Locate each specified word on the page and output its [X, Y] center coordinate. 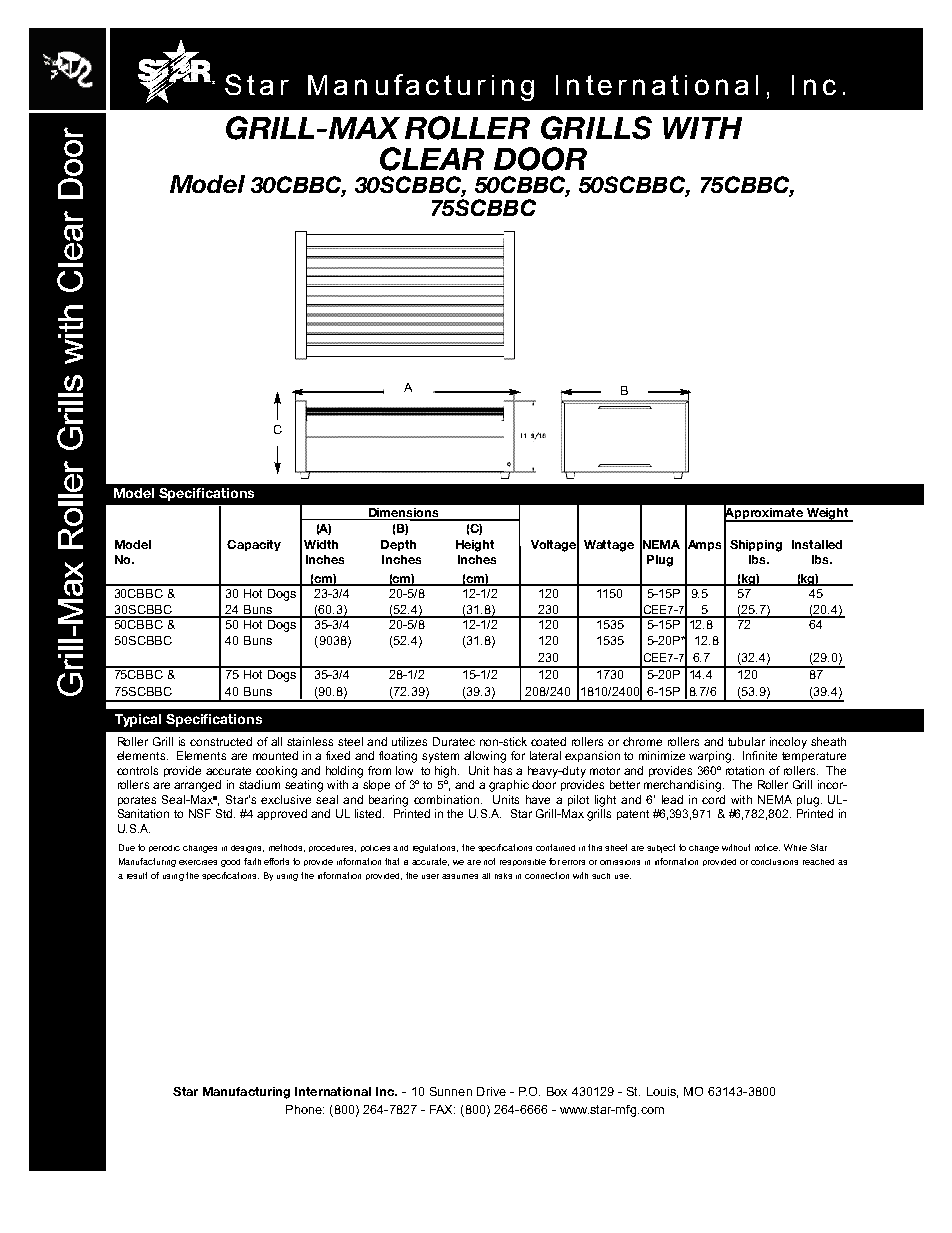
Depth [398, 545]
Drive [491, 1091]
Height [475, 546]
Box [557, 1091]
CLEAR [432, 159]
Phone [305, 1109]
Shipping [756, 546]
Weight [827, 515]
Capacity [254, 545]
